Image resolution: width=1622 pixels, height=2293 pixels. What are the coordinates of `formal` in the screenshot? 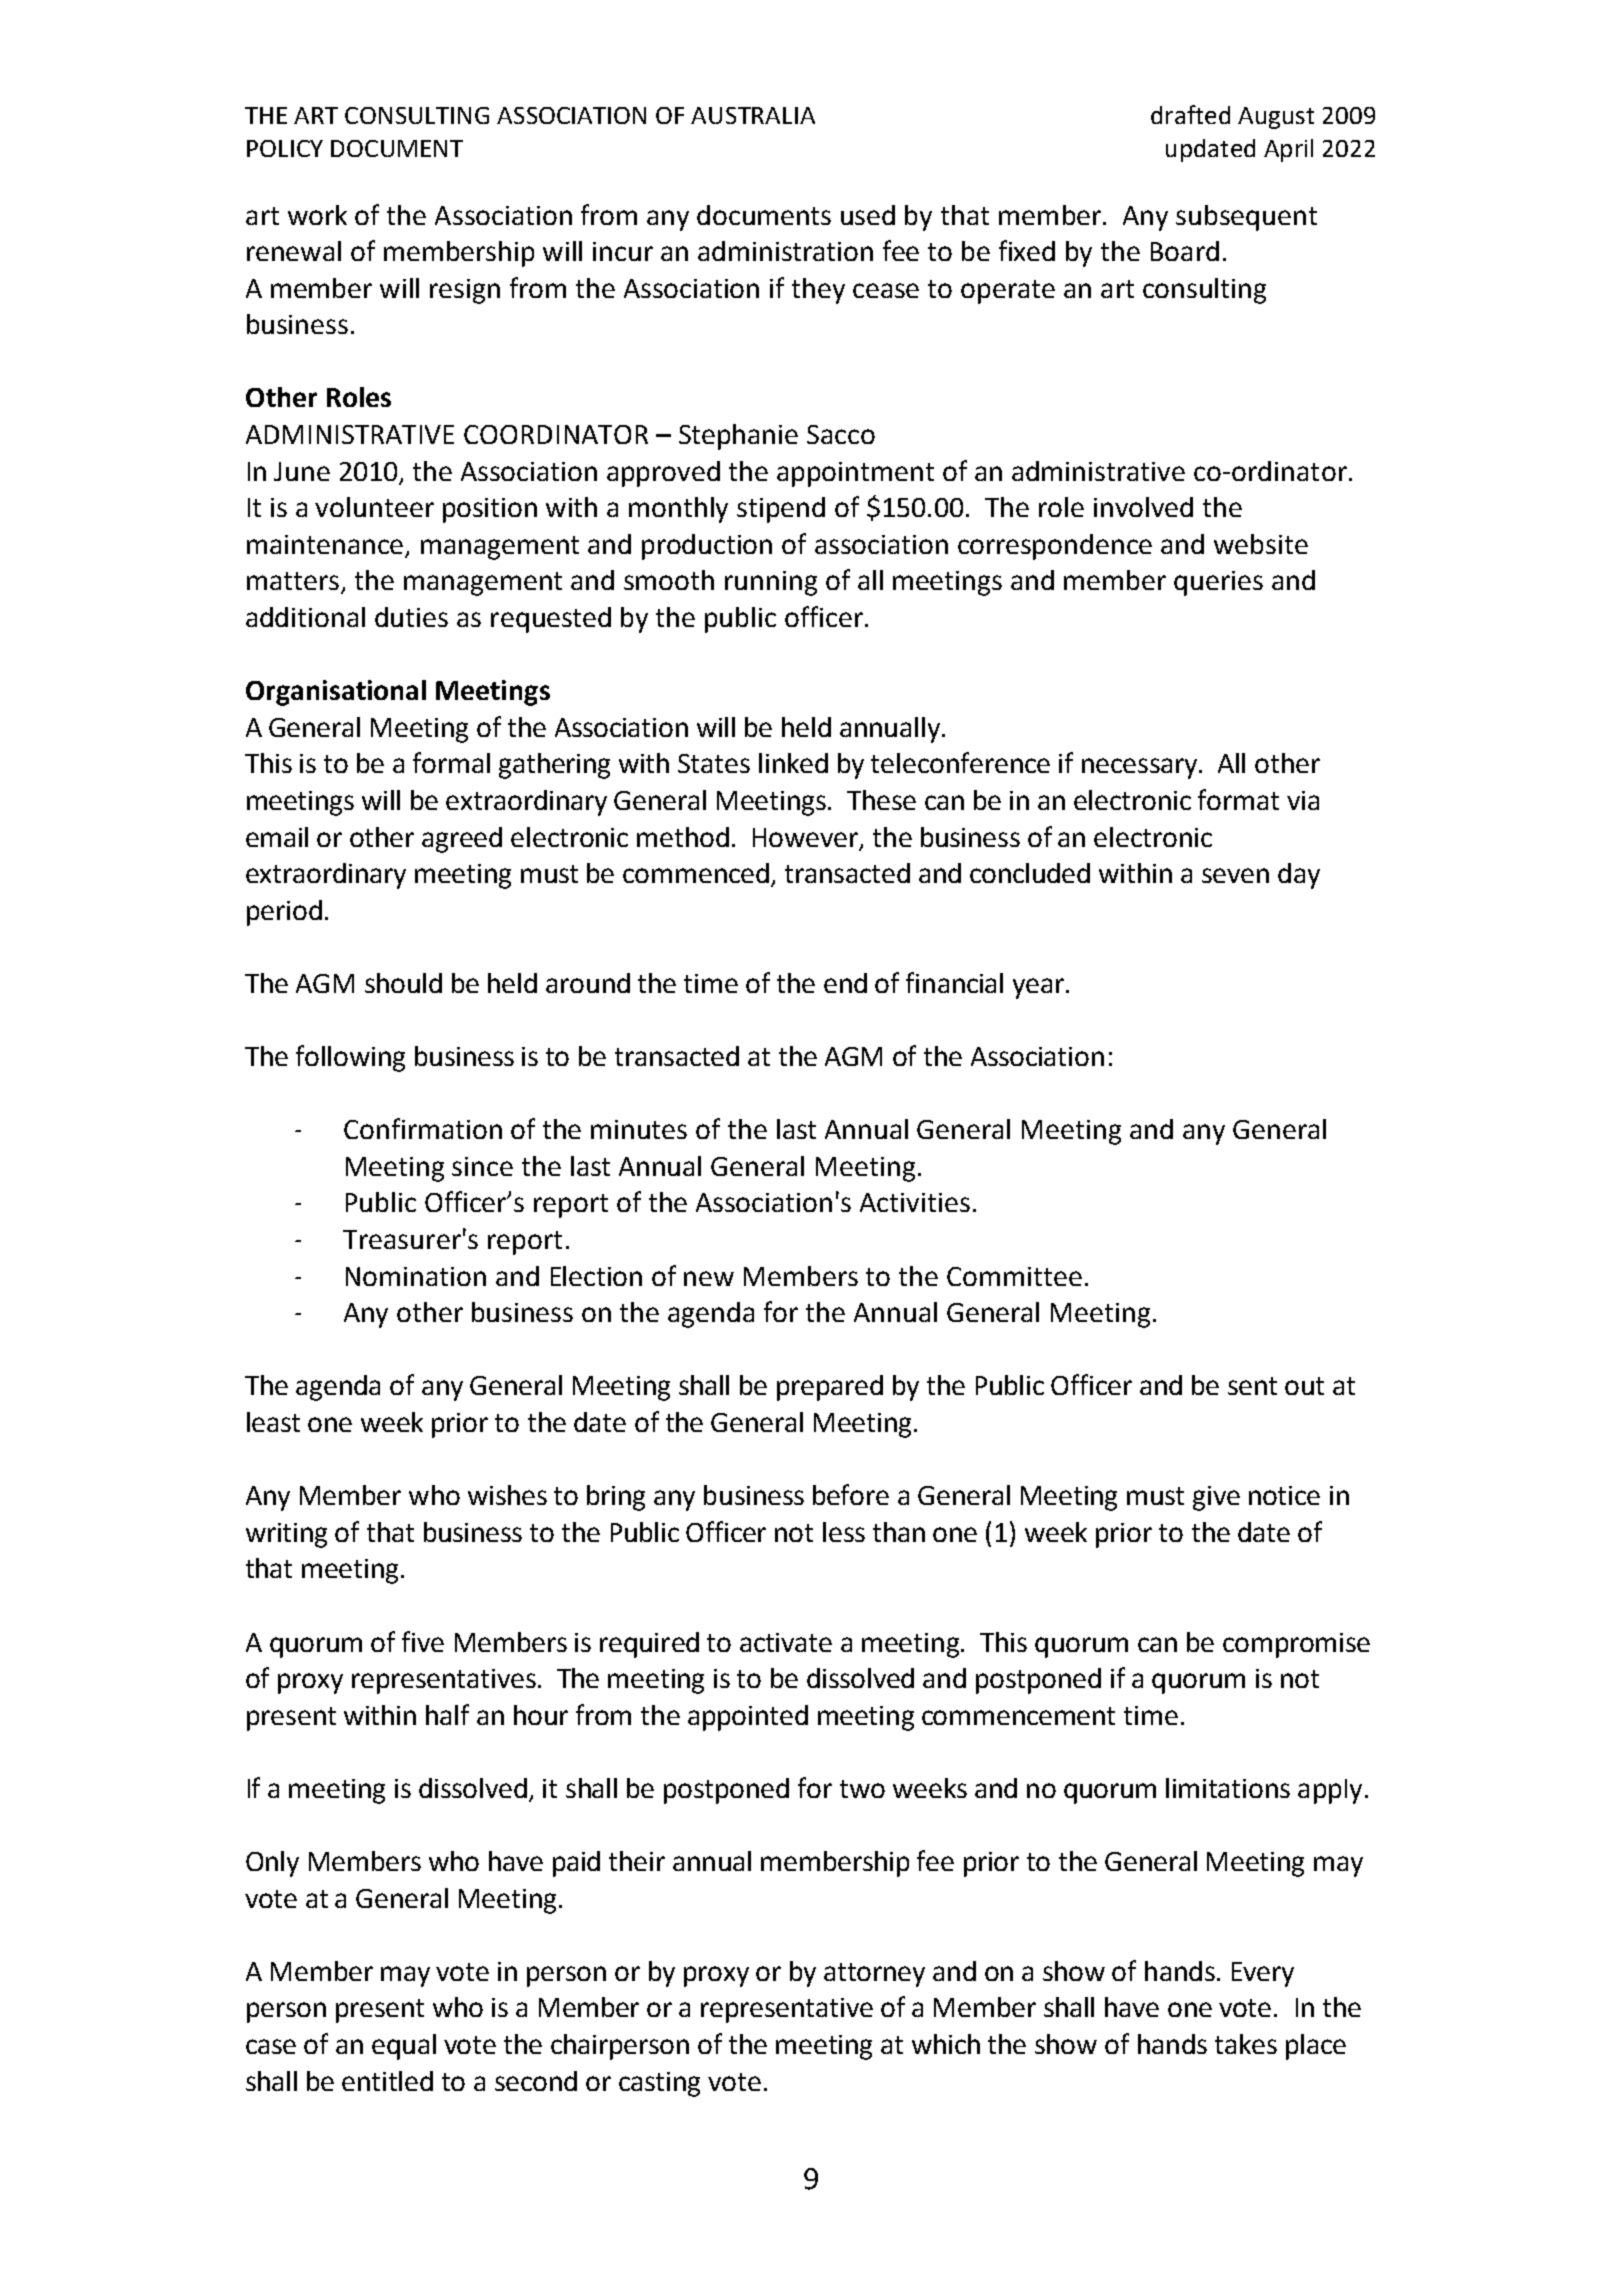 It's located at (451, 762).
